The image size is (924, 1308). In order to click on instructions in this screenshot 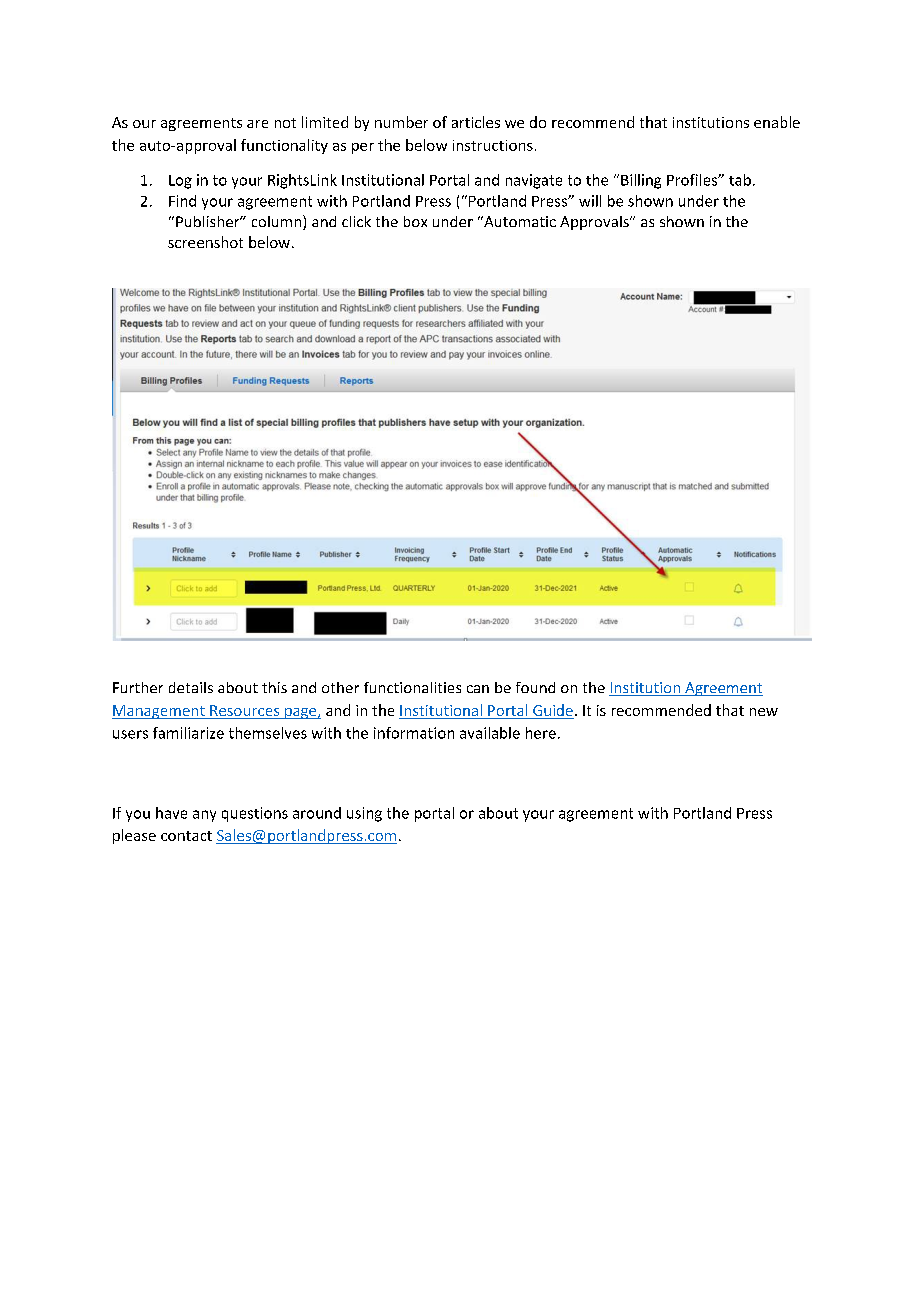, I will do `click(493, 145)`.
